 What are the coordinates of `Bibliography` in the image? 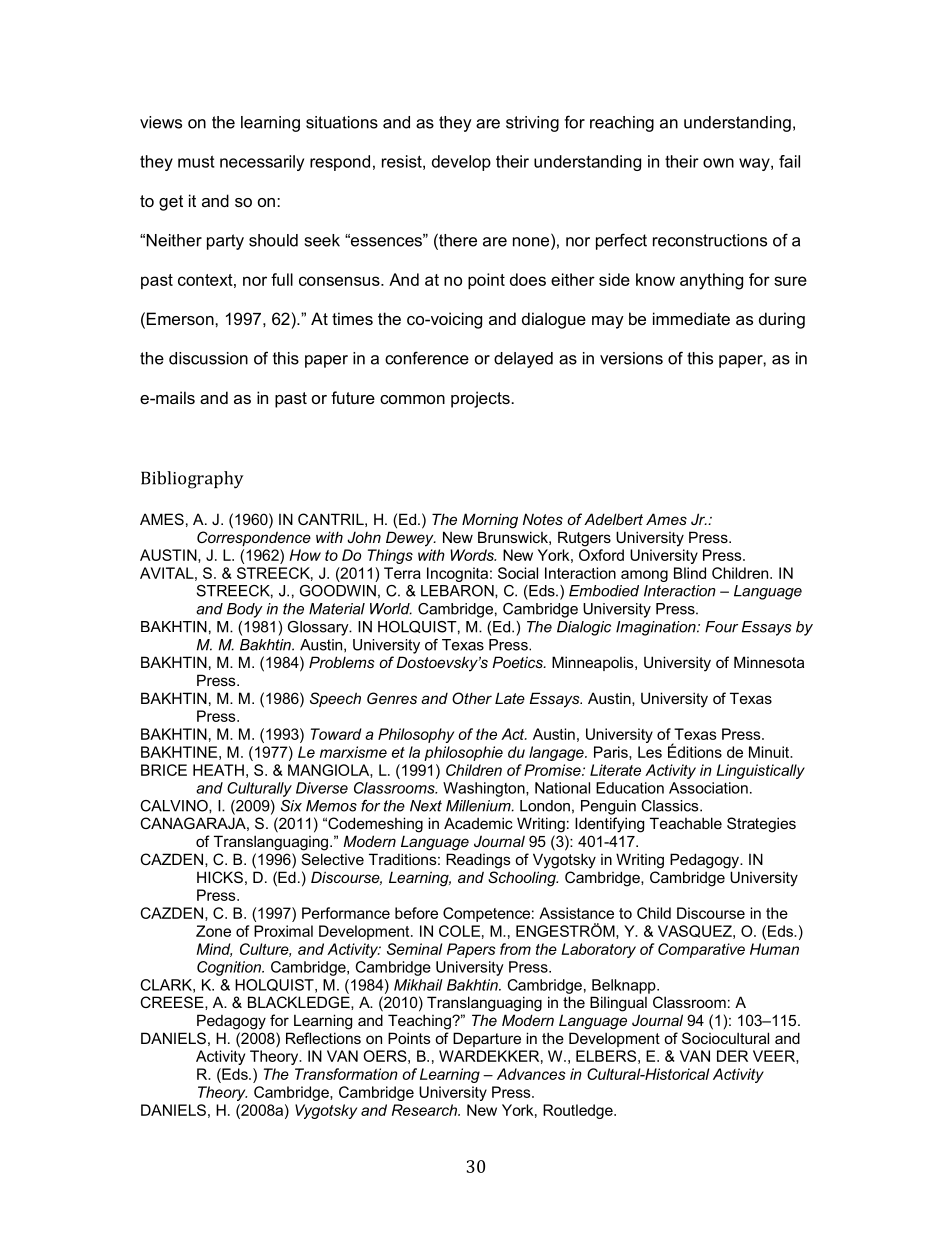 It's located at (192, 480).
